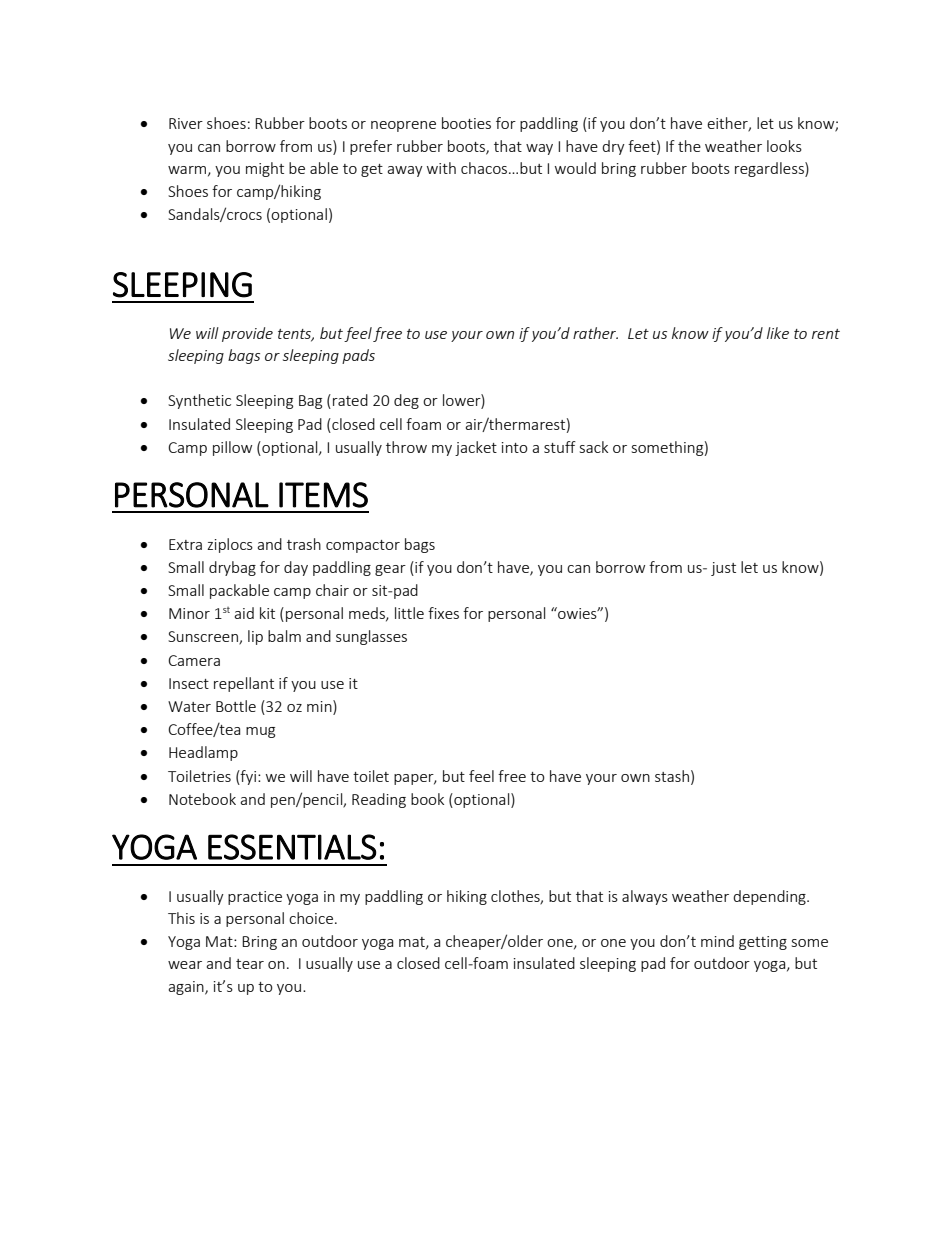  What do you see at coordinates (784, 146) in the screenshot?
I see `looks` at bounding box center [784, 146].
